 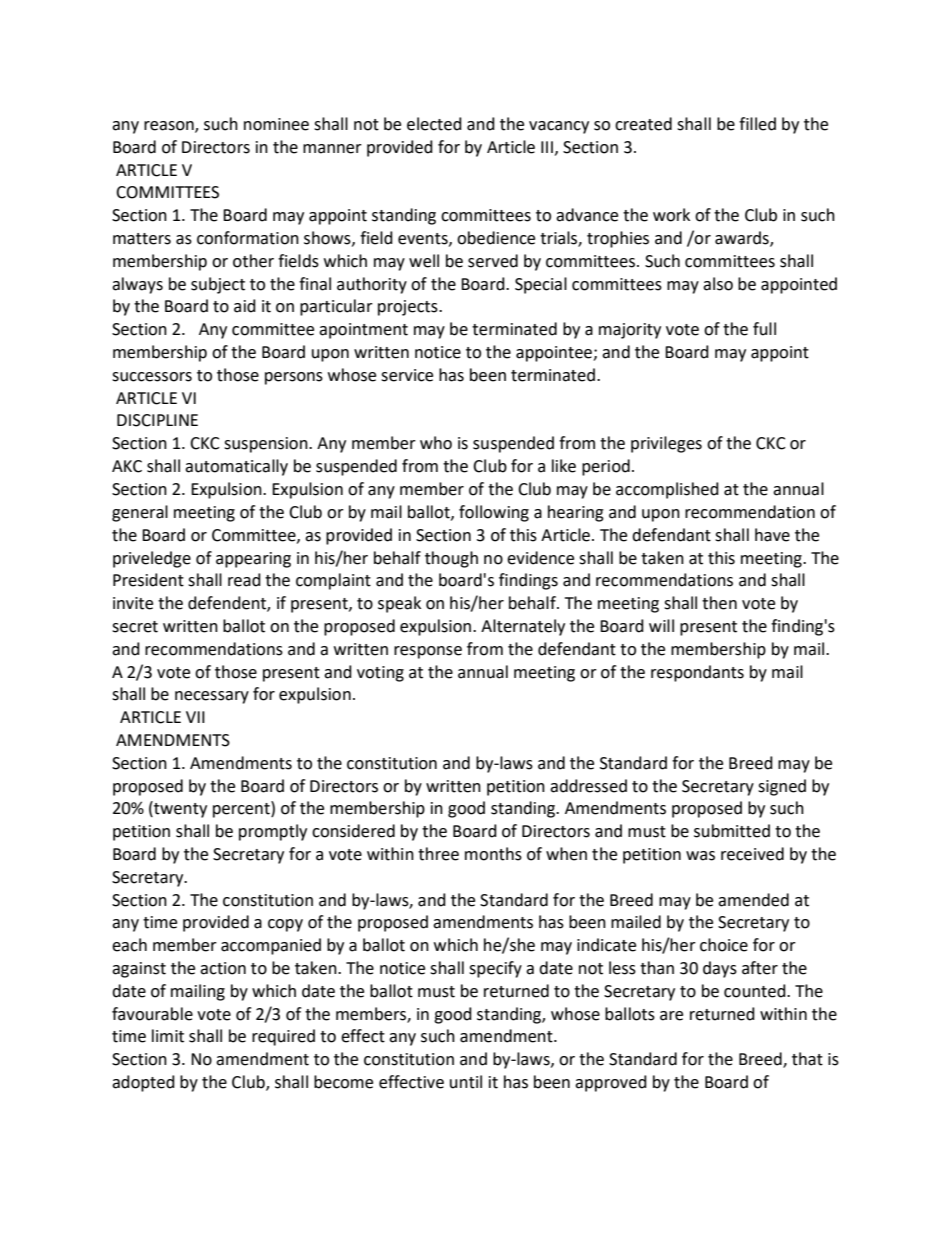 I want to click on filled, so click(x=757, y=124).
